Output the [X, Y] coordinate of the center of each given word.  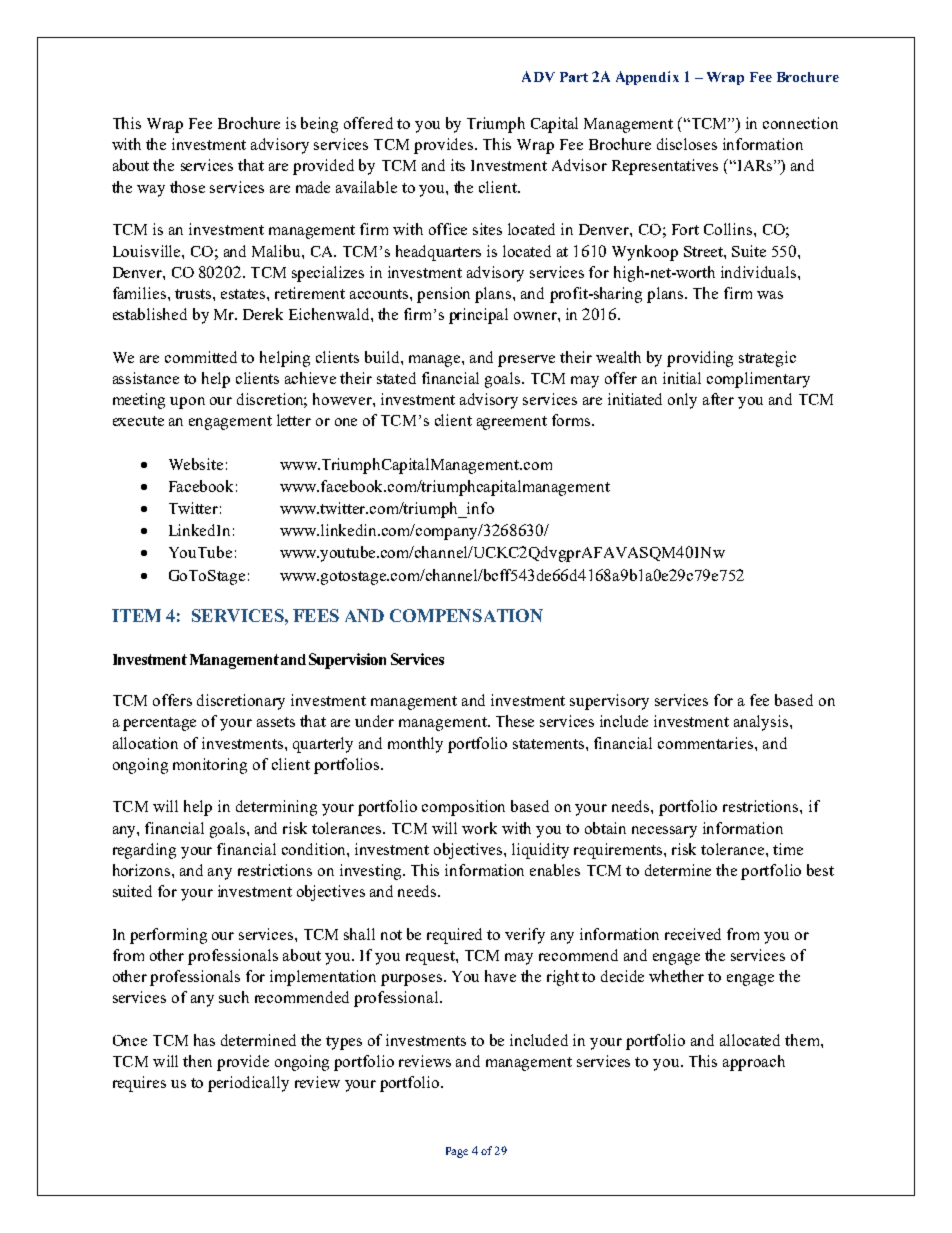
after [718, 399]
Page [457, 1152]
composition [463, 808]
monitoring [210, 766]
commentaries [707, 743]
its [458, 165]
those [187, 187]
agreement [512, 423]
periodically [248, 1084]
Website [196, 464]
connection [800, 123]
